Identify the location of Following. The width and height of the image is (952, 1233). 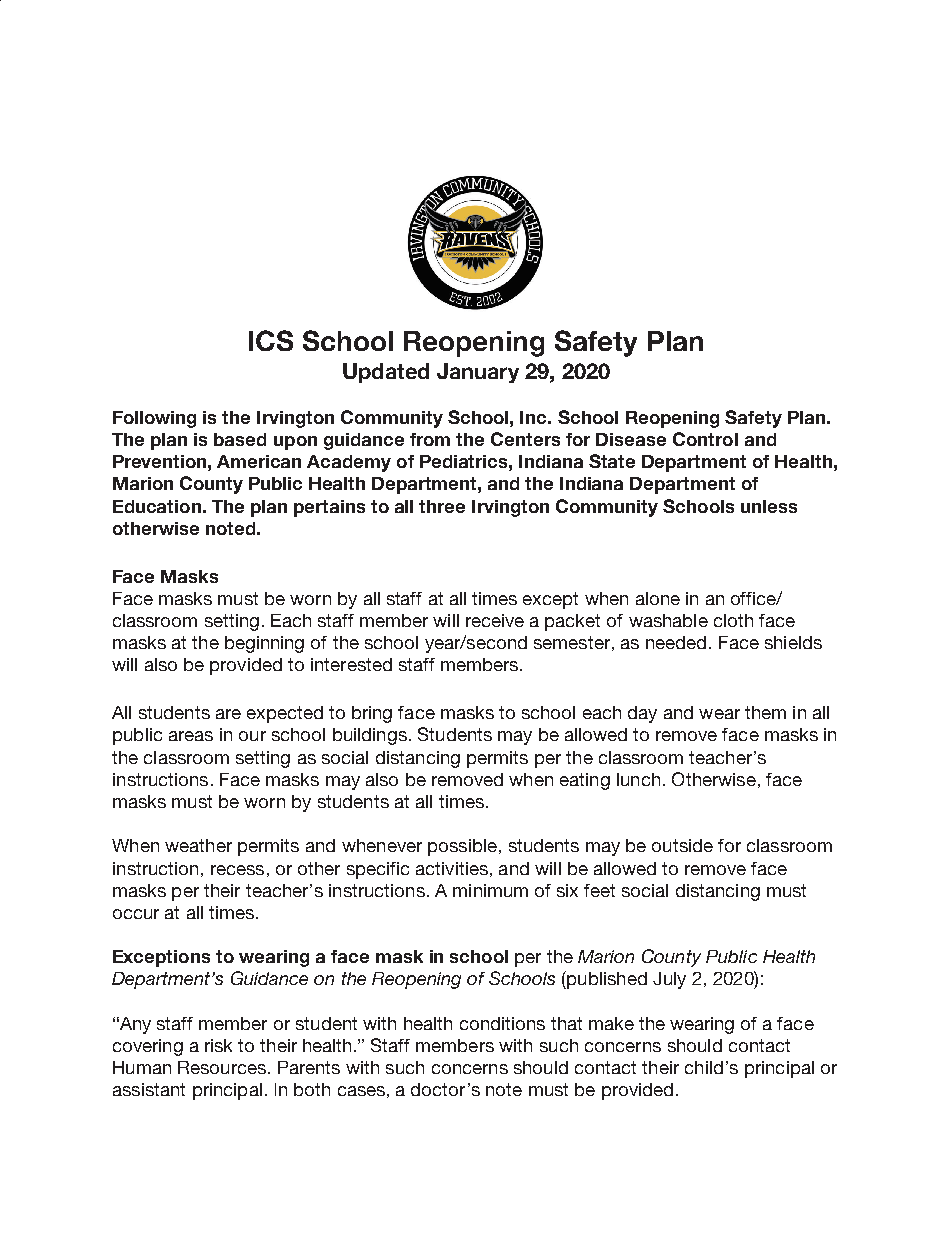
(154, 419).
